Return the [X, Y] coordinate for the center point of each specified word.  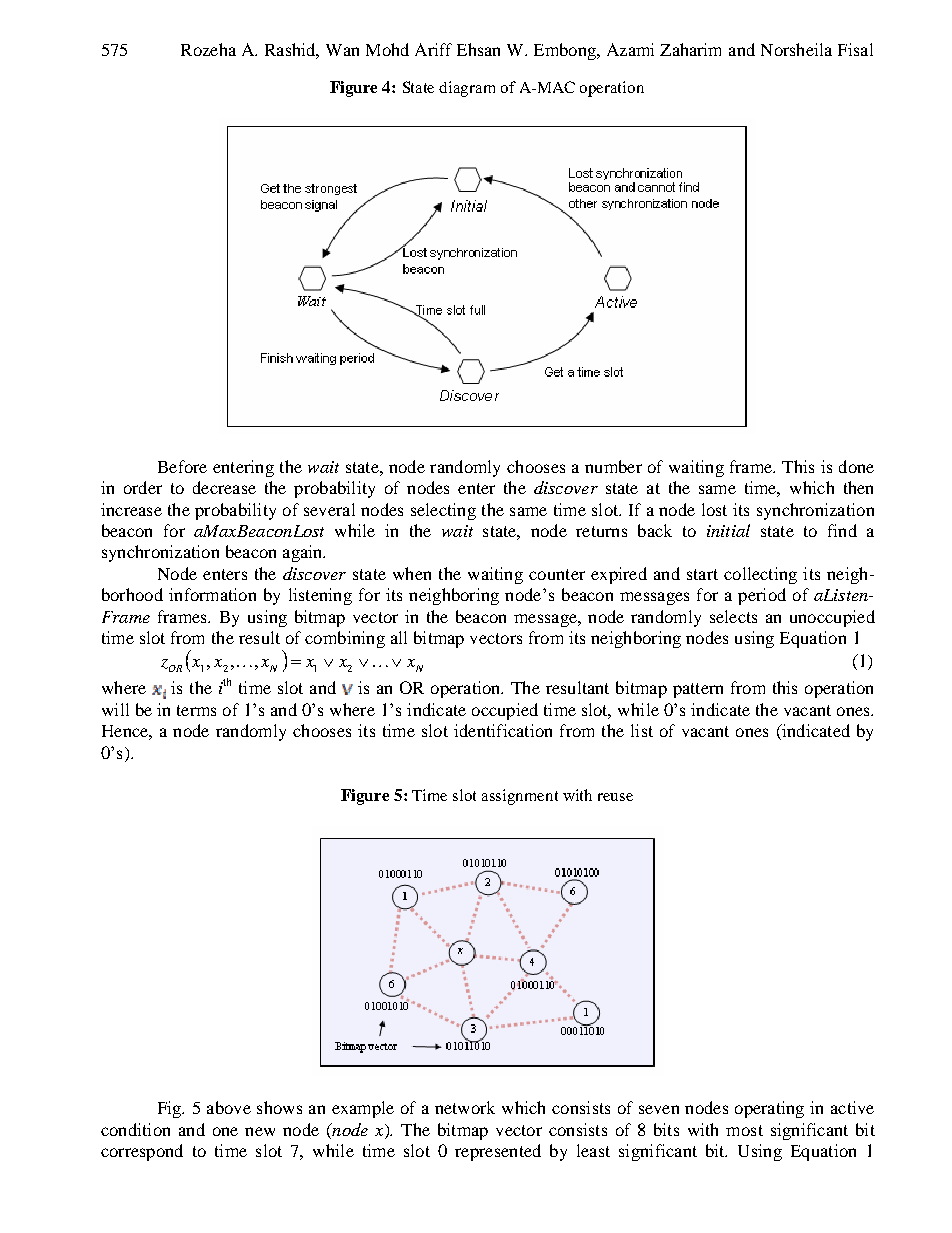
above [229, 1107]
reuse [615, 797]
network [465, 1107]
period [762, 596]
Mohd [387, 49]
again [304, 553]
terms [196, 710]
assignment [520, 797]
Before [182, 466]
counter [557, 574]
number [613, 466]
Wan [342, 50]
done [856, 466]
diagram [467, 89]
